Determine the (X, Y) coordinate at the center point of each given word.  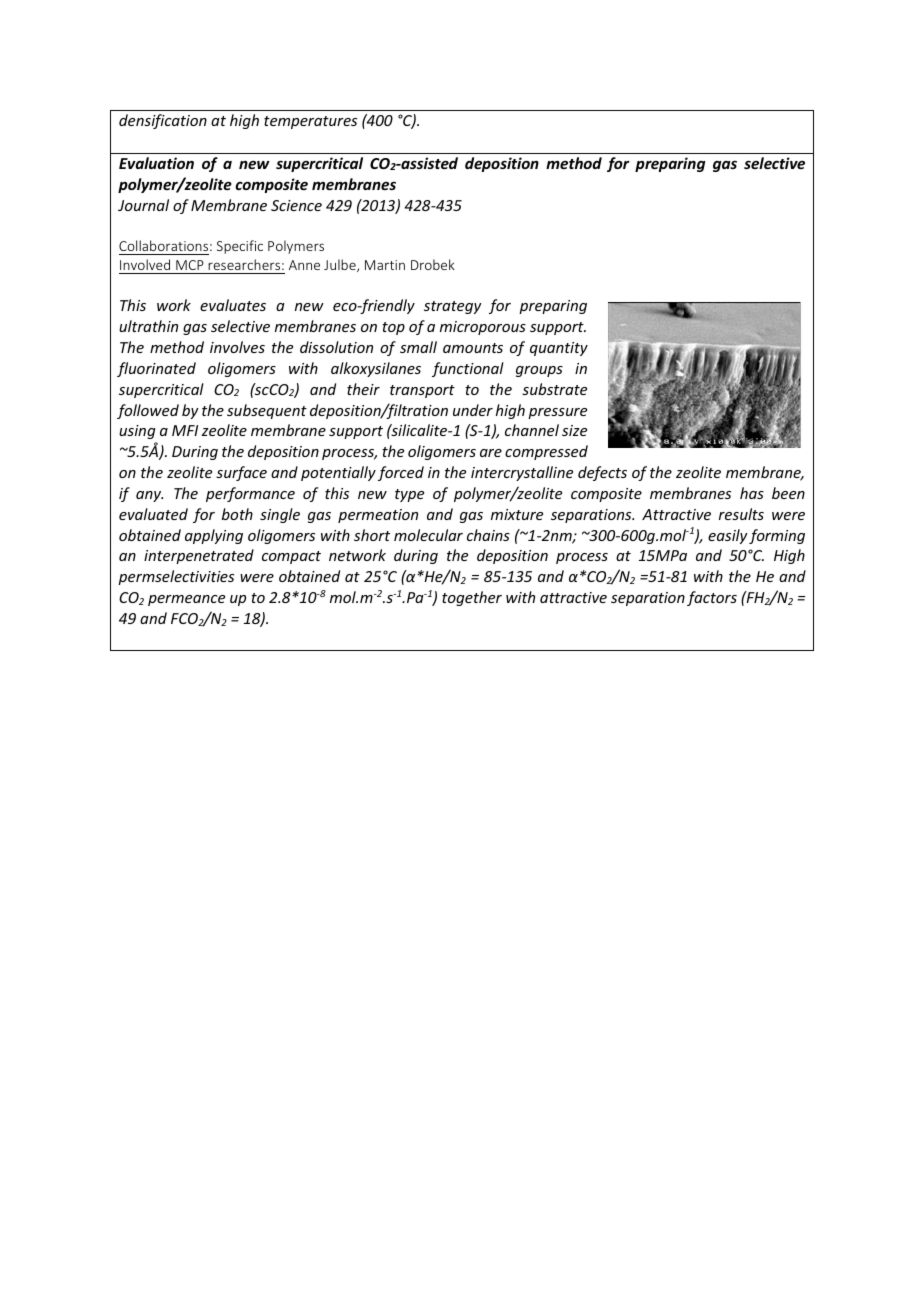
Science (296, 205)
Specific (240, 247)
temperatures (310, 122)
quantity (559, 349)
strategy (453, 307)
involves (237, 347)
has (752, 493)
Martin (385, 265)
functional (468, 369)
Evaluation (156, 163)
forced (401, 473)
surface (241, 473)
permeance (186, 600)
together (472, 598)
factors (712, 598)
